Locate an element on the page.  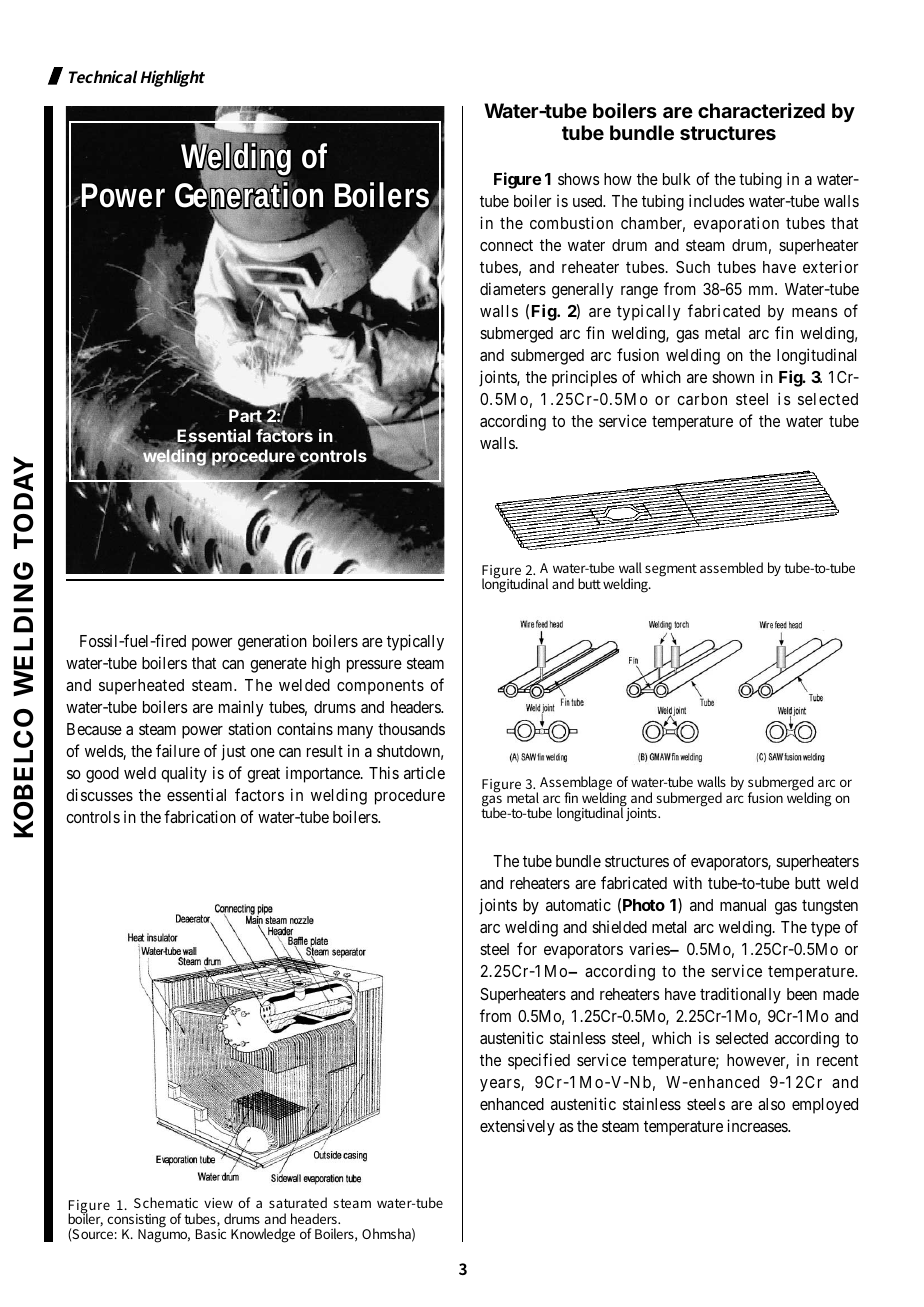
connect is located at coordinates (506, 245).
